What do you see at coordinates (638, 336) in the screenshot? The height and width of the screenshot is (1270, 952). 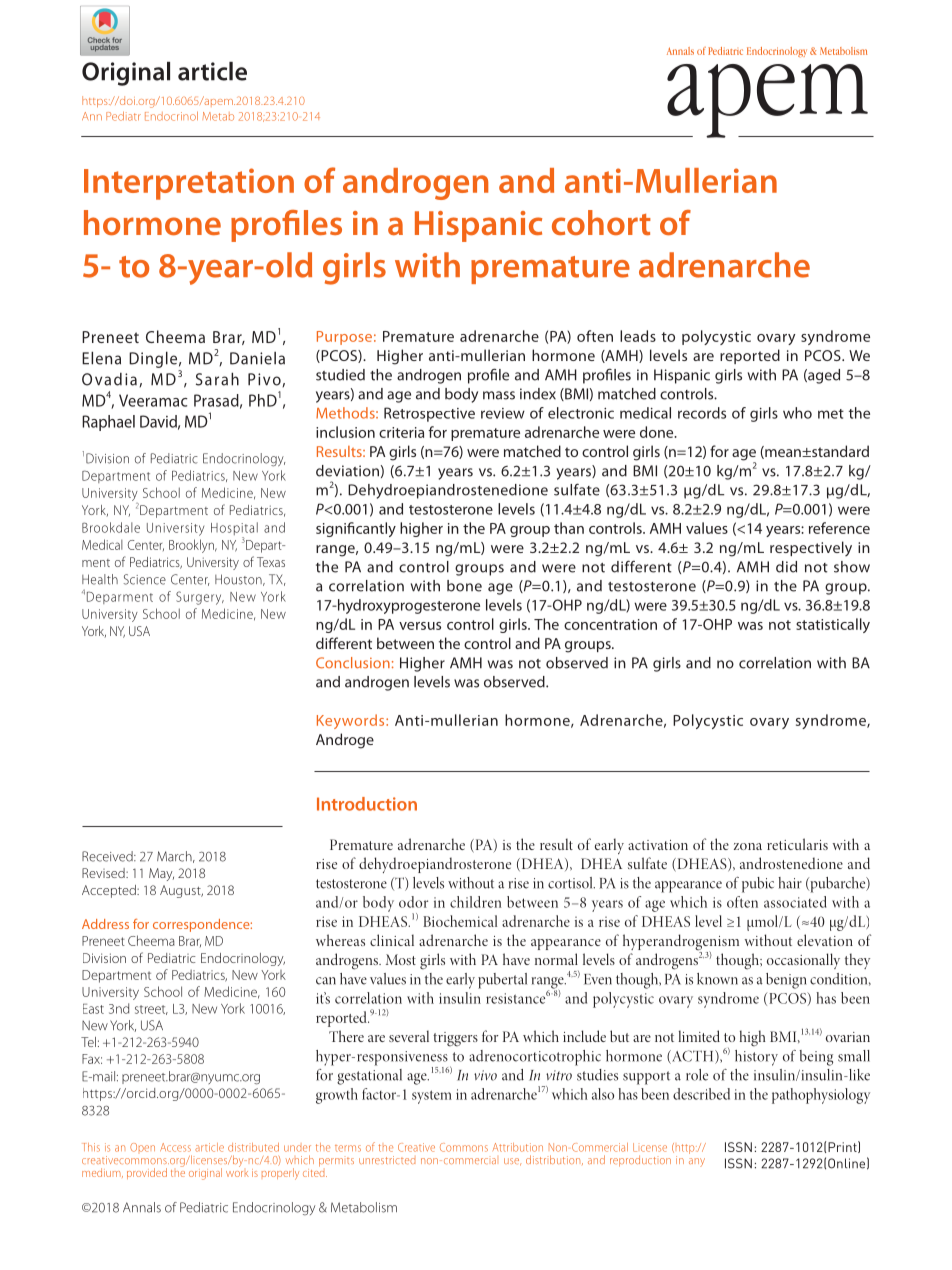 I see `leads` at bounding box center [638, 336].
